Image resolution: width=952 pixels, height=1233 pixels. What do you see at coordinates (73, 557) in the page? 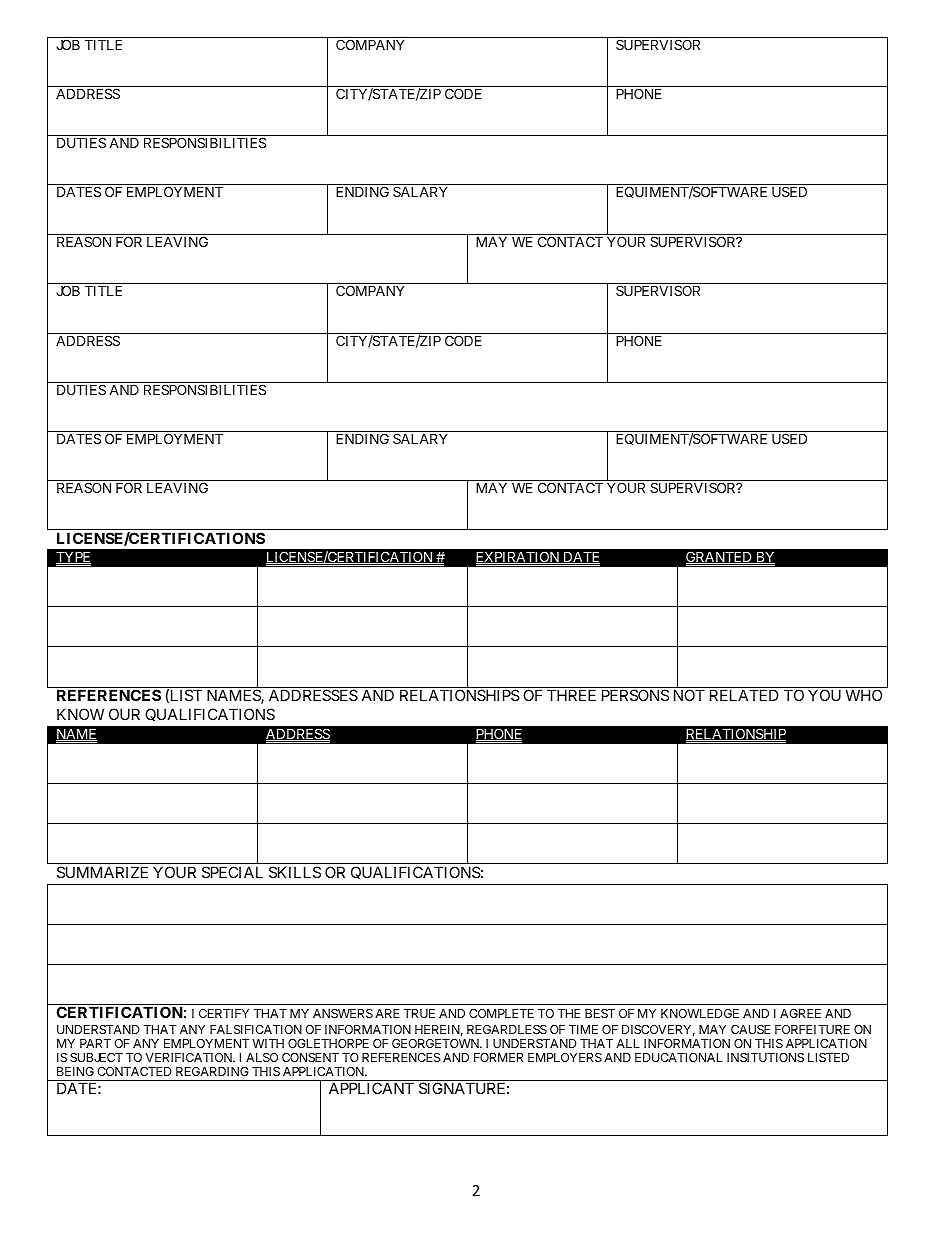
I see `TYPE` at bounding box center [73, 557].
